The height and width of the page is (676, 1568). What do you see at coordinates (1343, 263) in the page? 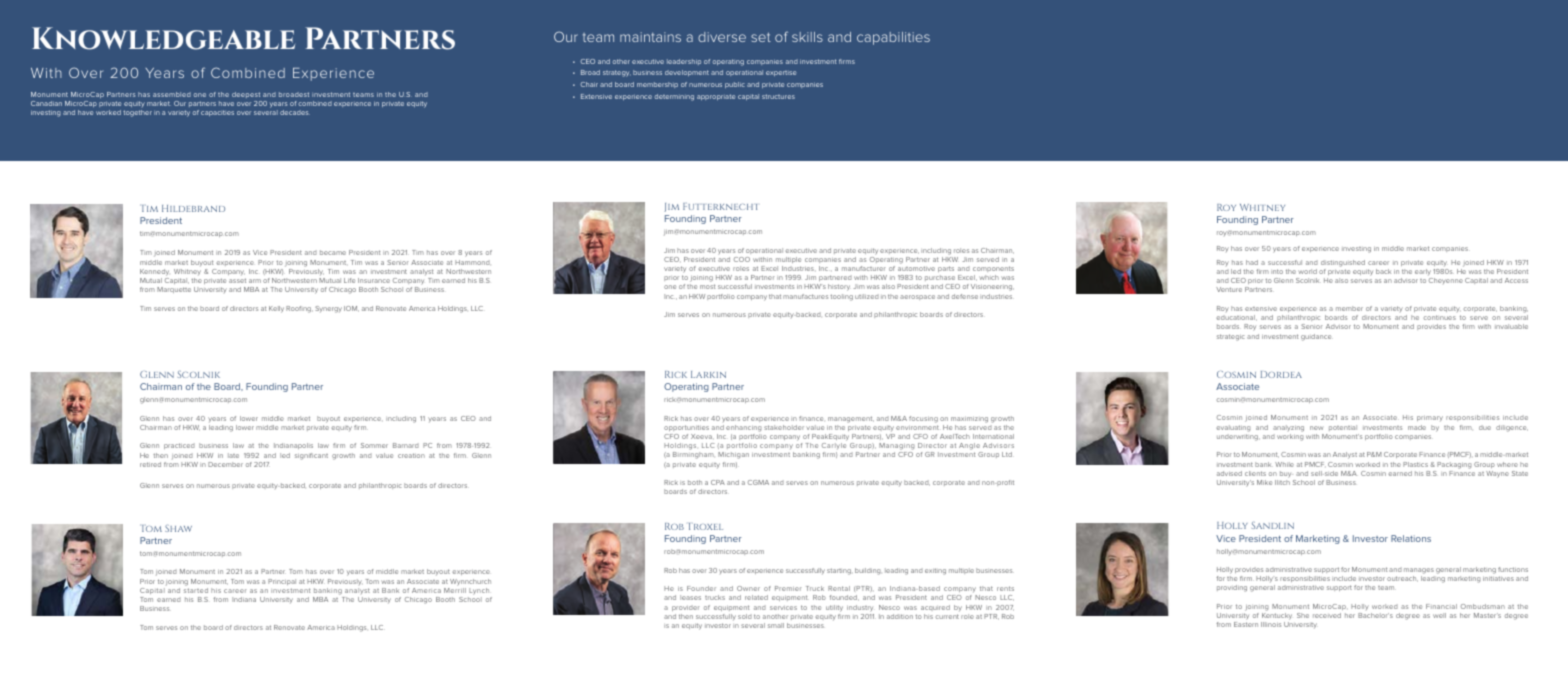
I see `distinguished` at bounding box center [1343, 263].
